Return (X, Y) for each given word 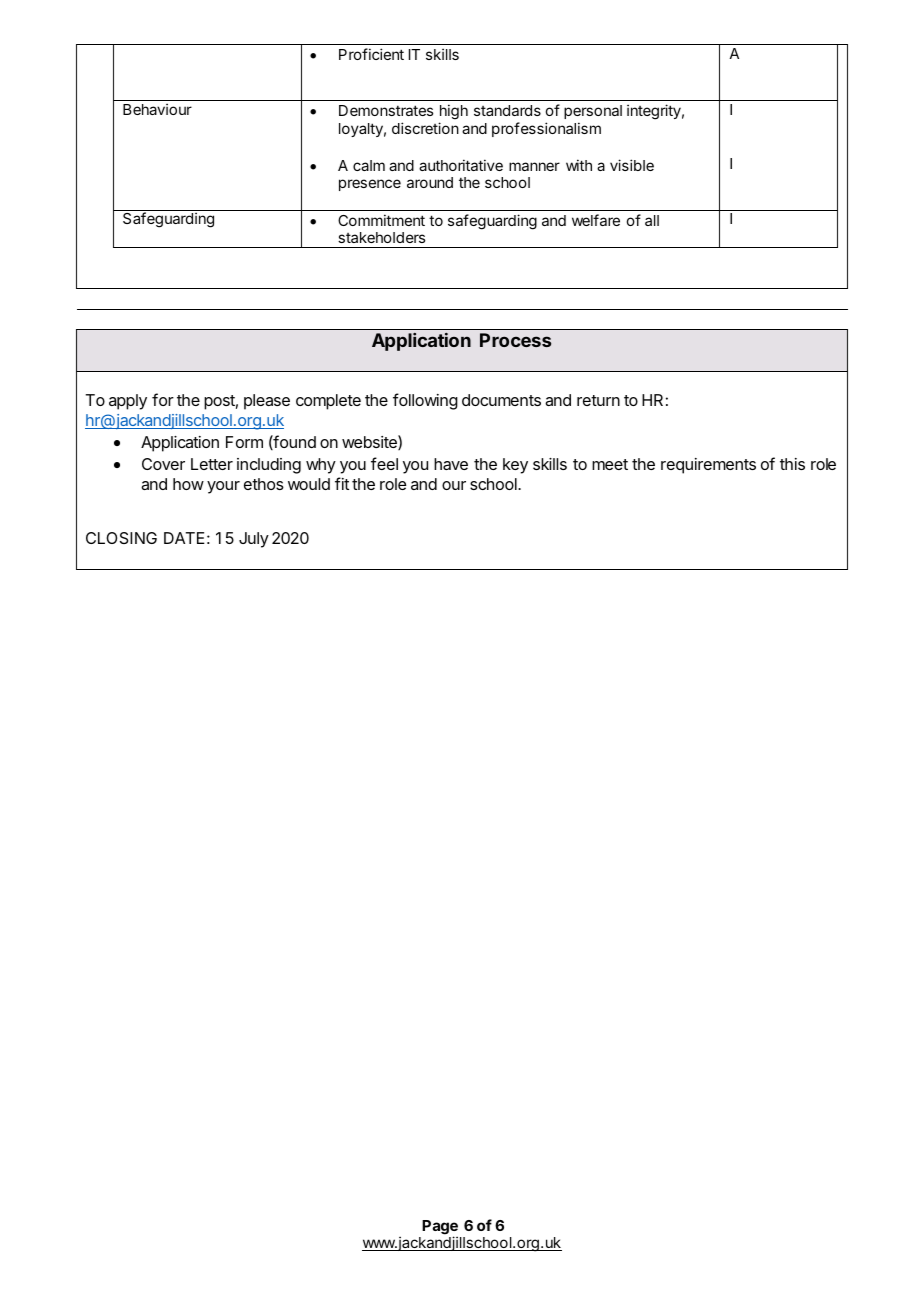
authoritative (461, 165)
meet (610, 464)
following (425, 401)
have (451, 464)
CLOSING (121, 538)
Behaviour (157, 109)
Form (244, 442)
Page (440, 1228)
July (254, 540)
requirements (708, 466)
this (792, 464)
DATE (184, 538)
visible (632, 165)
